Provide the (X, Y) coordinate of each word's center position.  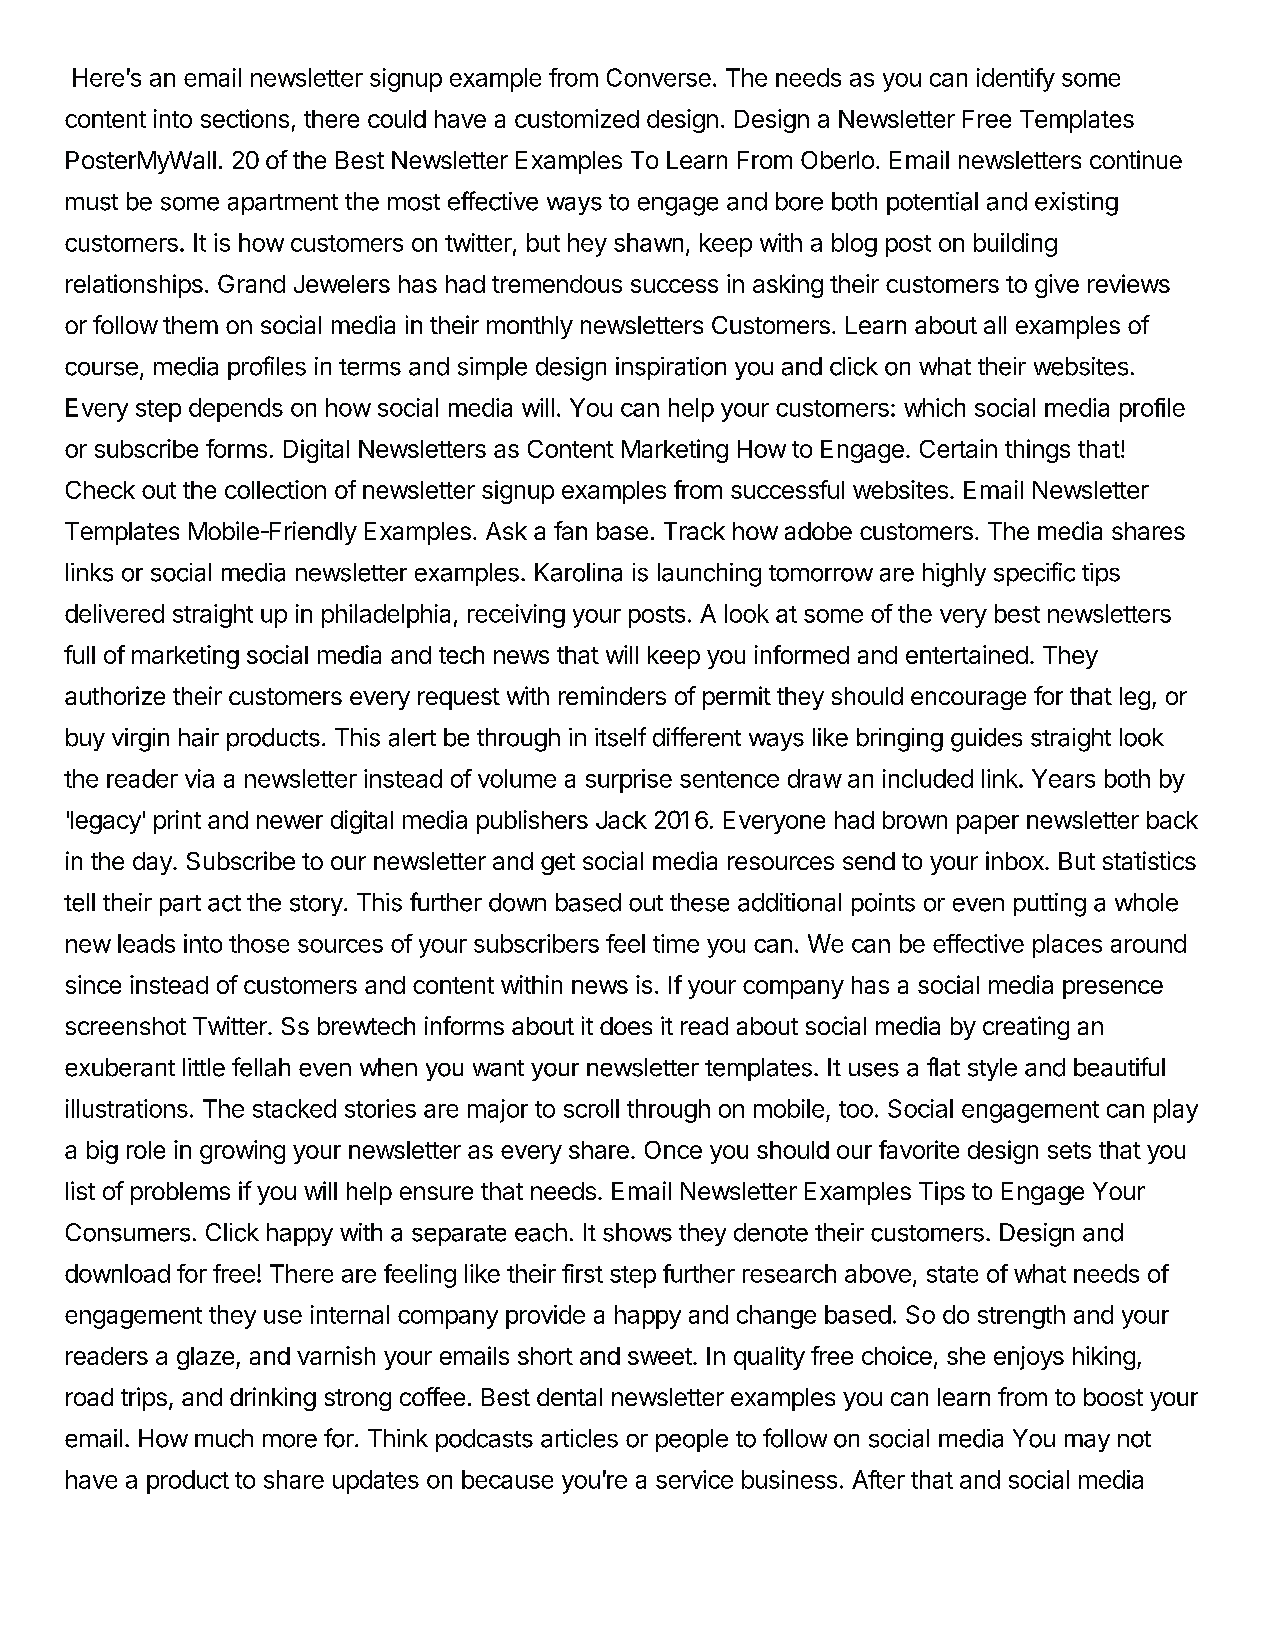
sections (245, 118)
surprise (629, 781)
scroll (591, 1108)
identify (1016, 80)
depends (236, 410)
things (1037, 451)
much (224, 1438)
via (199, 778)
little (204, 1067)
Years (1063, 778)
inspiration (671, 368)
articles (579, 1438)
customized (577, 118)
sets (1069, 1150)
